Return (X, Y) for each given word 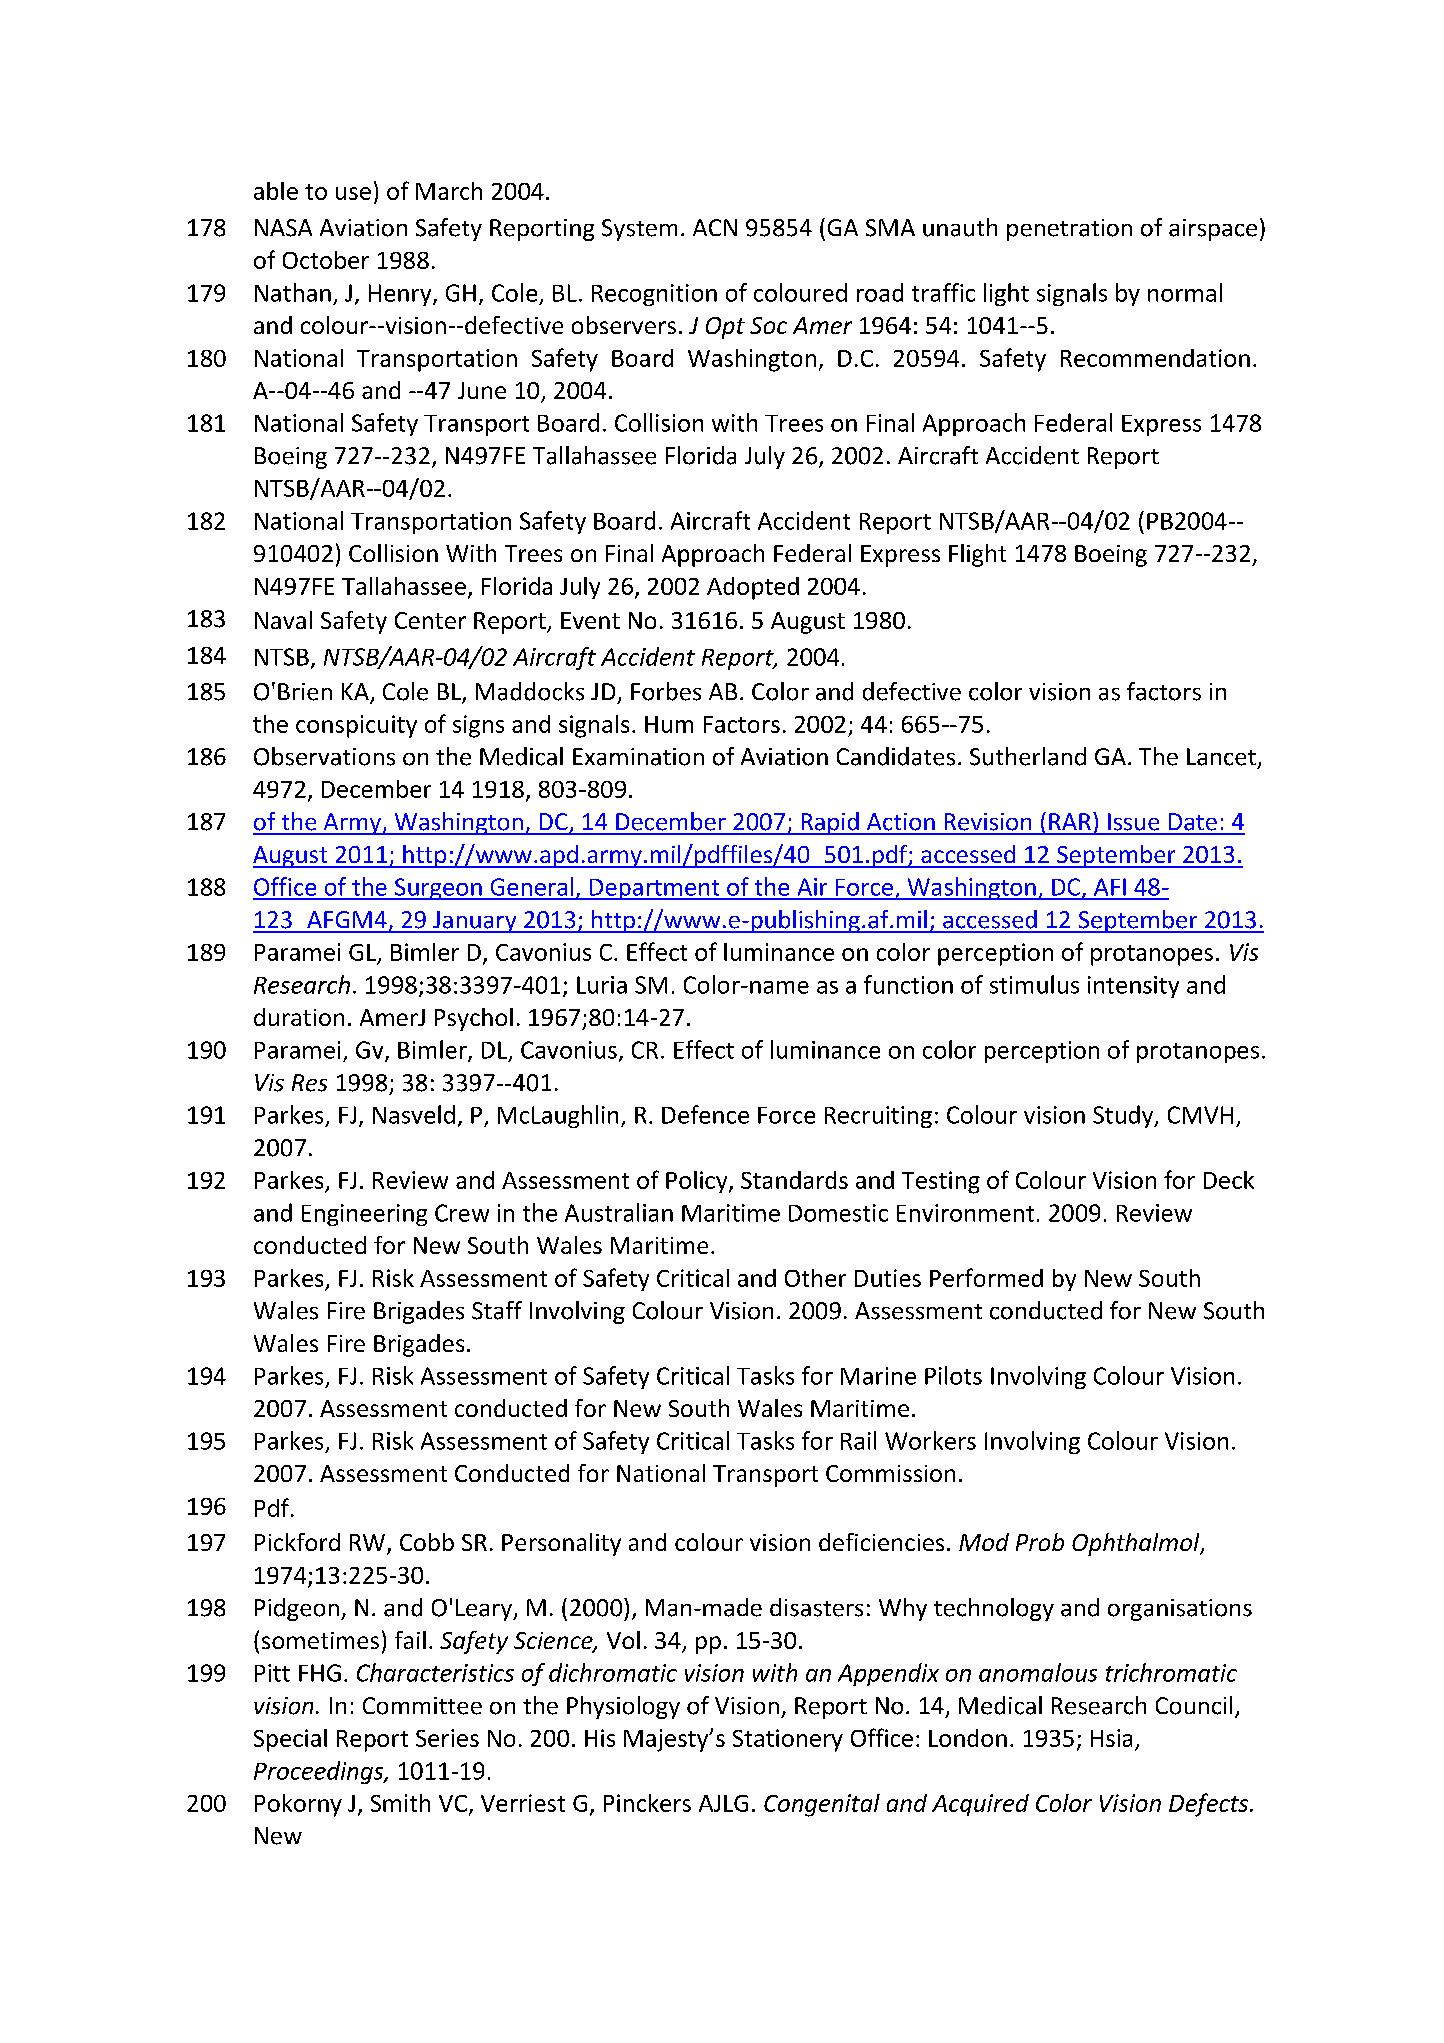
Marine (878, 1376)
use (353, 193)
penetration (1069, 230)
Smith (400, 1803)
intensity (1133, 987)
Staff (497, 1310)
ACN (715, 227)
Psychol (474, 1019)
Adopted (753, 588)
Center (430, 620)
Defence (705, 1114)
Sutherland (1028, 756)
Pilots (953, 1375)
